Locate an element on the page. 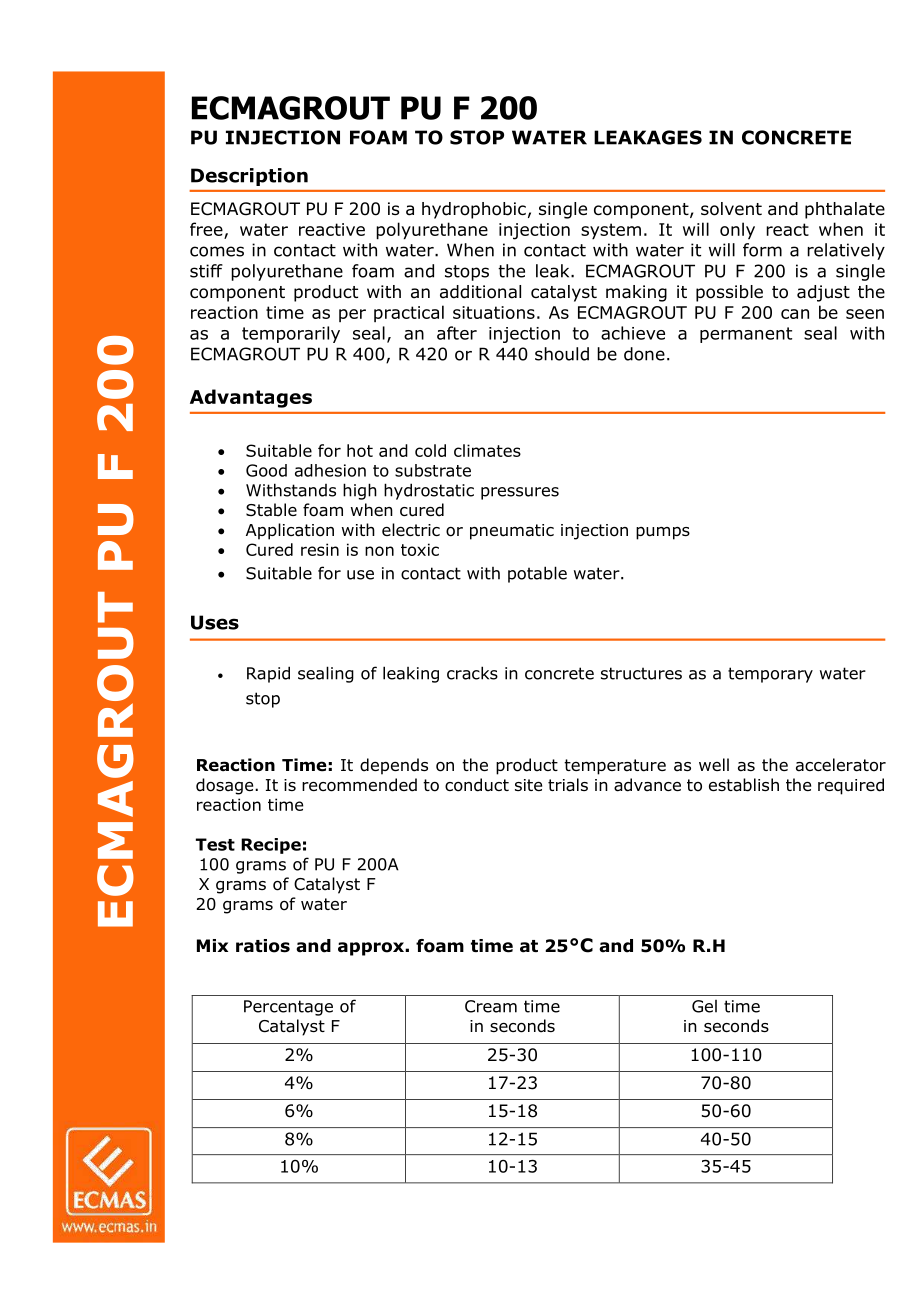  solvent is located at coordinates (731, 209).
